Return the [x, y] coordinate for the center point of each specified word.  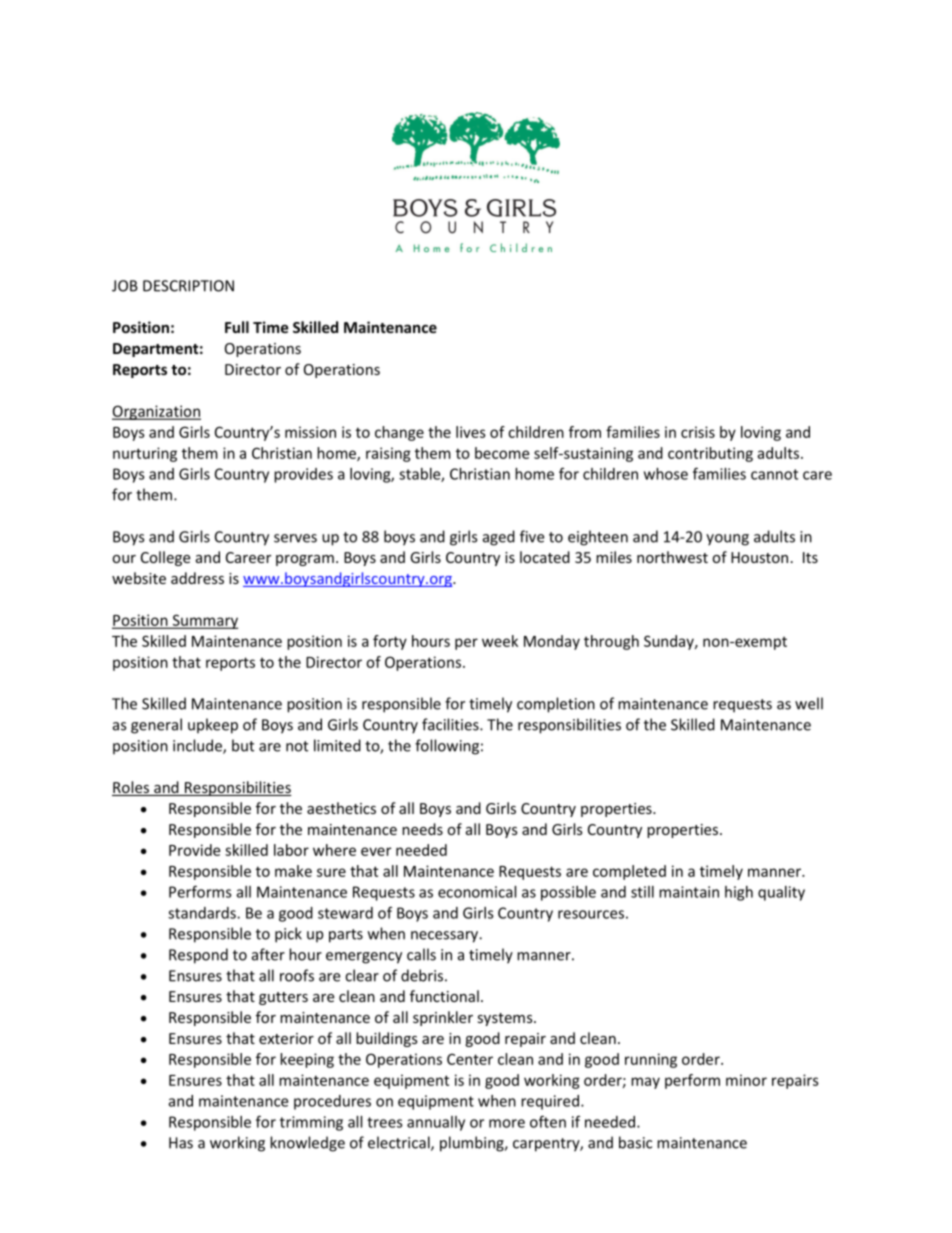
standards [203, 913]
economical [477, 892]
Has [181, 1143]
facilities [451, 724]
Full [237, 327]
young [727, 540]
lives [471, 432]
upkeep [213, 726]
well [809, 703]
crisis [698, 432]
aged [499, 538]
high [739, 893]
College [165, 558]
